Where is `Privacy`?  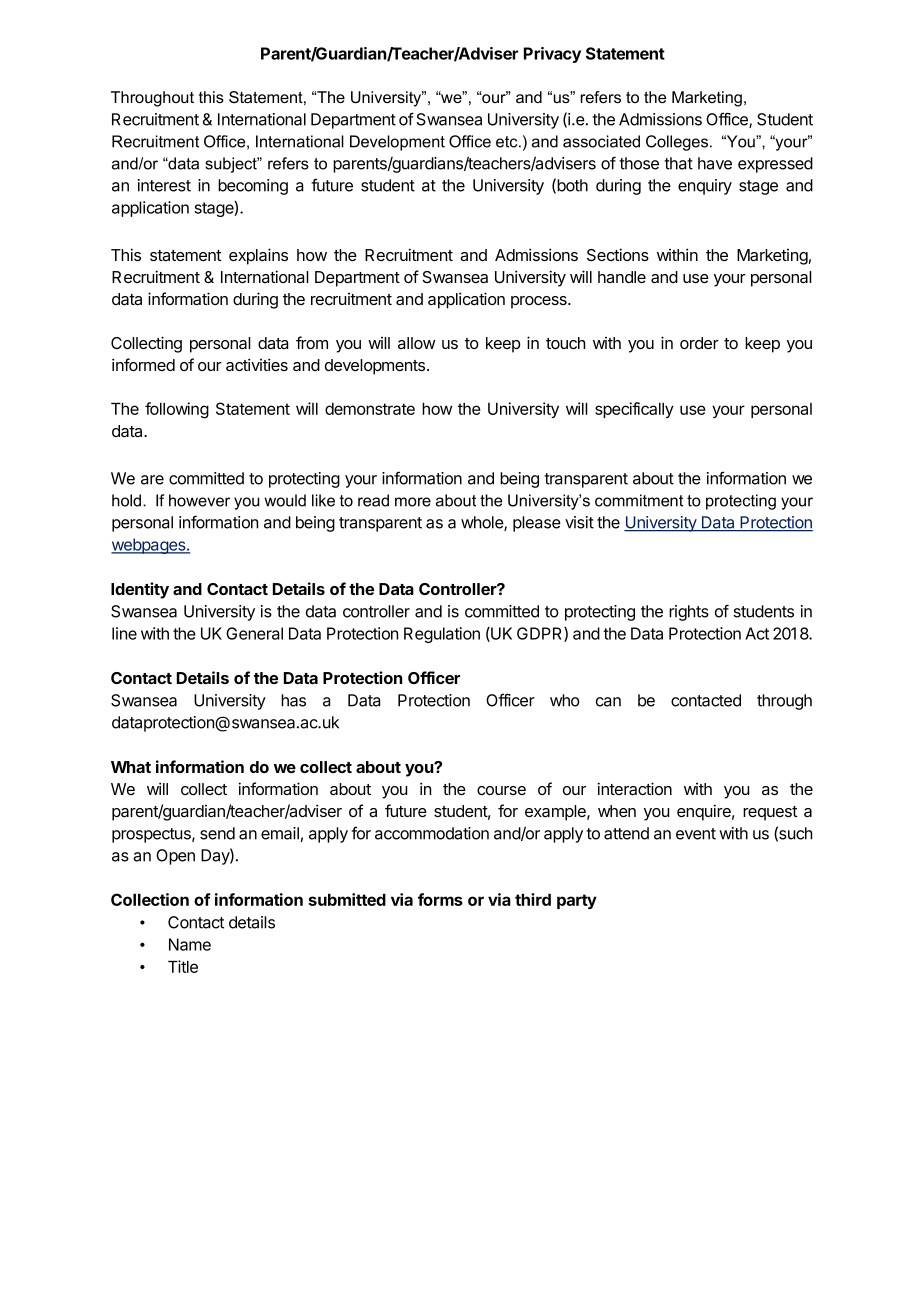 Privacy is located at coordinates (552, 55).
